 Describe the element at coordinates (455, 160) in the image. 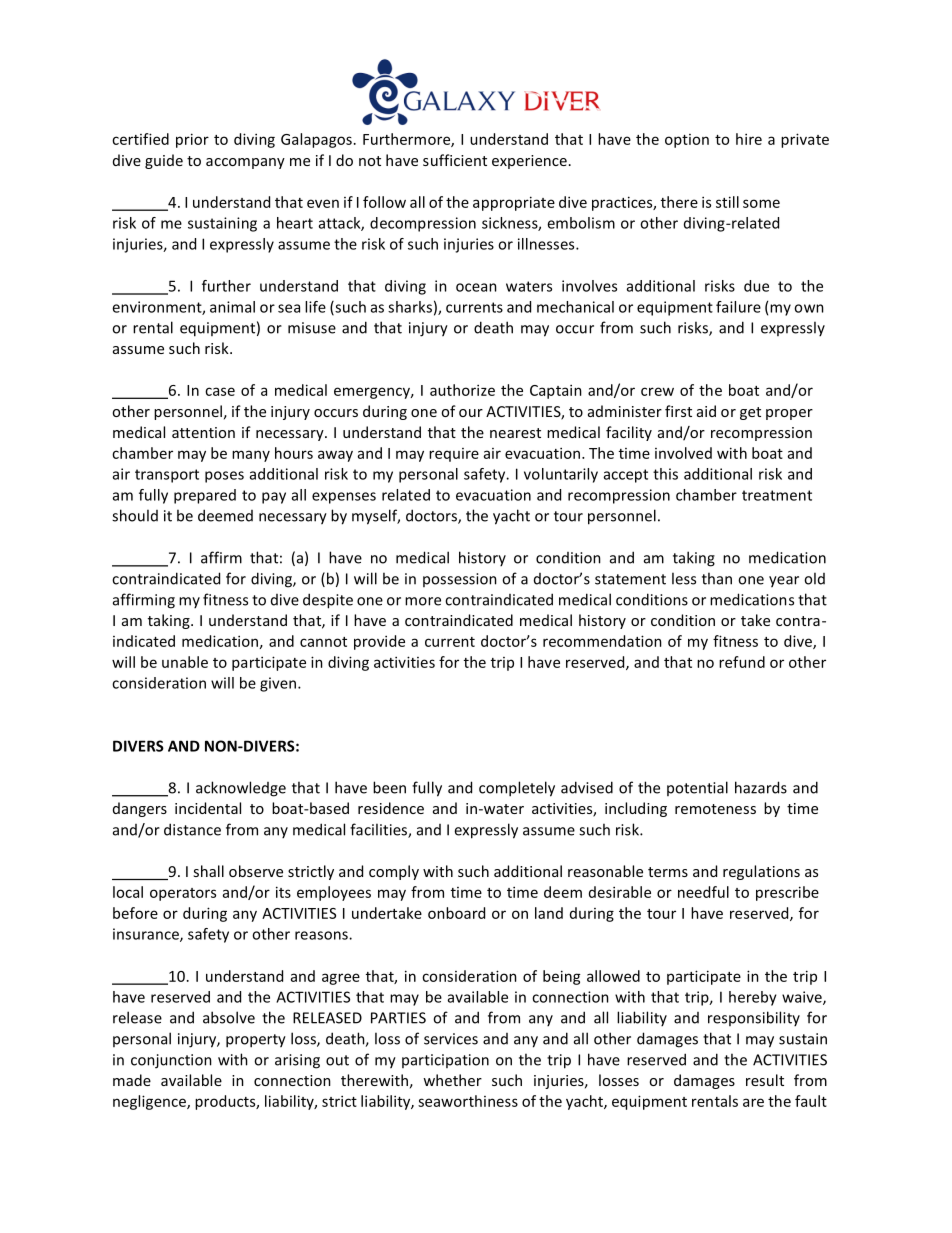

I see `sufficient` at that location.
